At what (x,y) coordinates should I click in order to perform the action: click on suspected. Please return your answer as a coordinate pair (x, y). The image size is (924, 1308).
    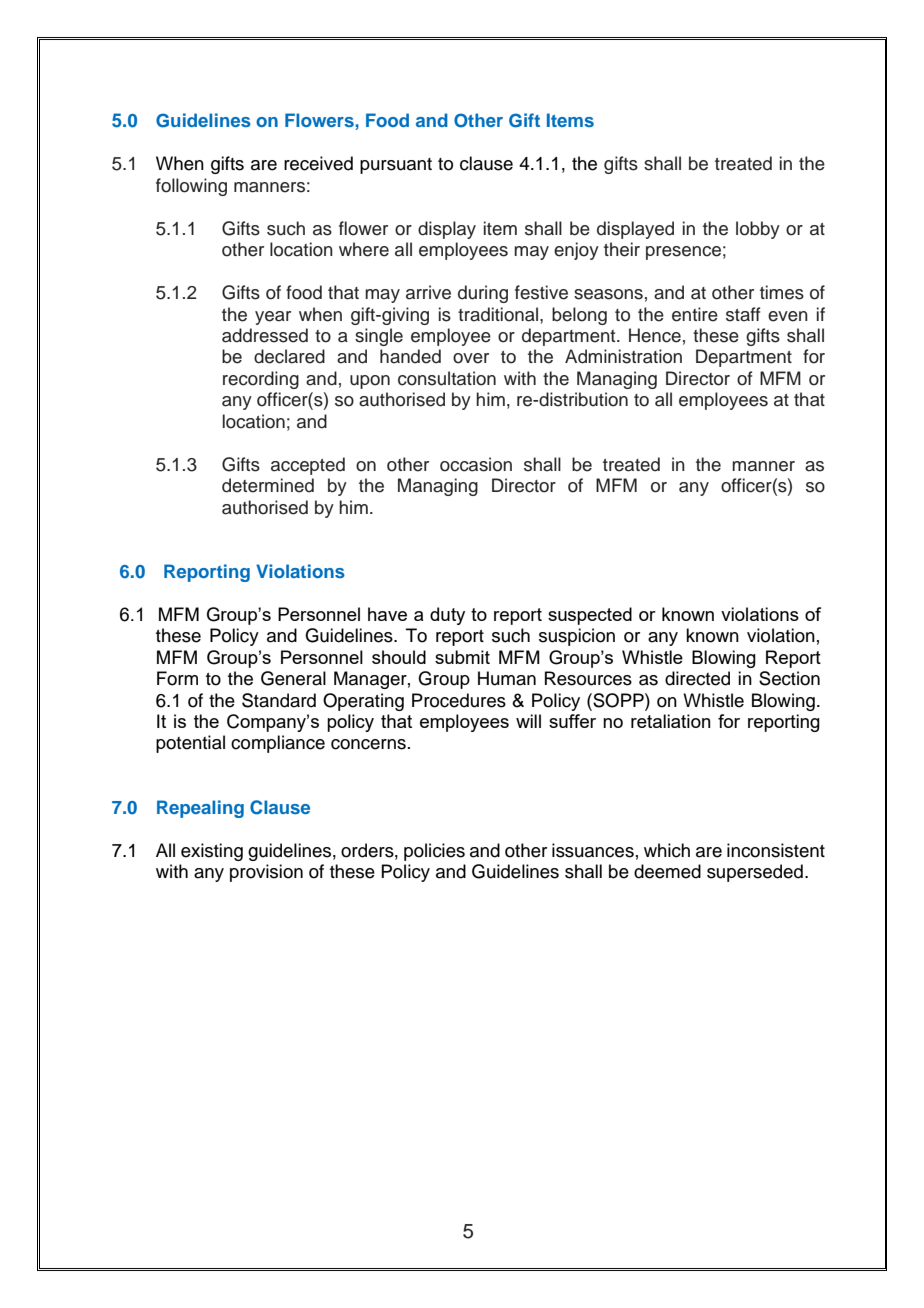
    Looking at the image, I should click on (590, 616).
